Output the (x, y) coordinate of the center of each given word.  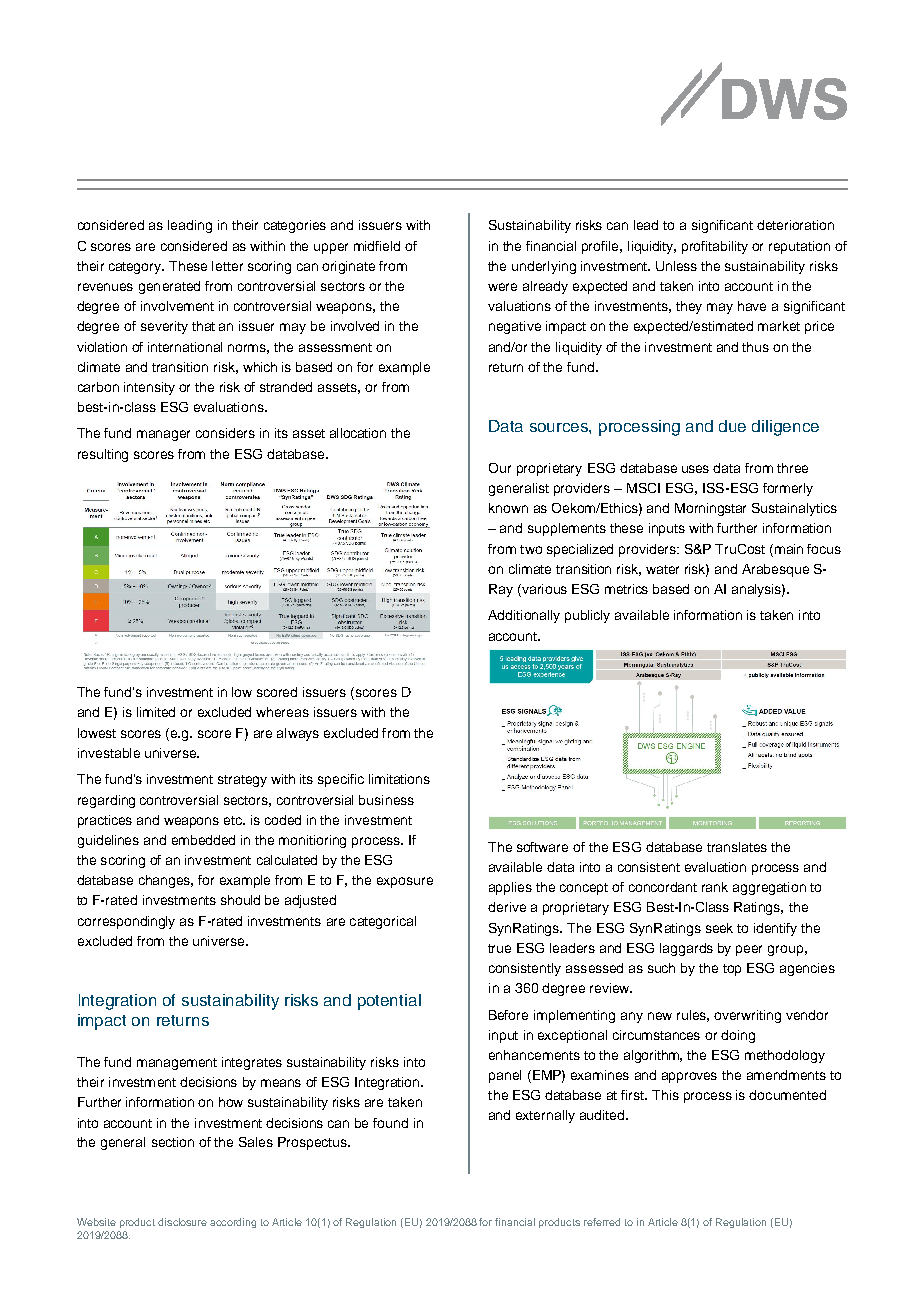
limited (156, 712)
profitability (715, 247)
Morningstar (710, 509)
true (499, 948)
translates (737, 847)
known (508, 508)
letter (227, 266)
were (502, 287)
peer (749, 950)
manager (163, 435)
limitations (399, 779)
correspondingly (126, 922)
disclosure (182, 1222)
